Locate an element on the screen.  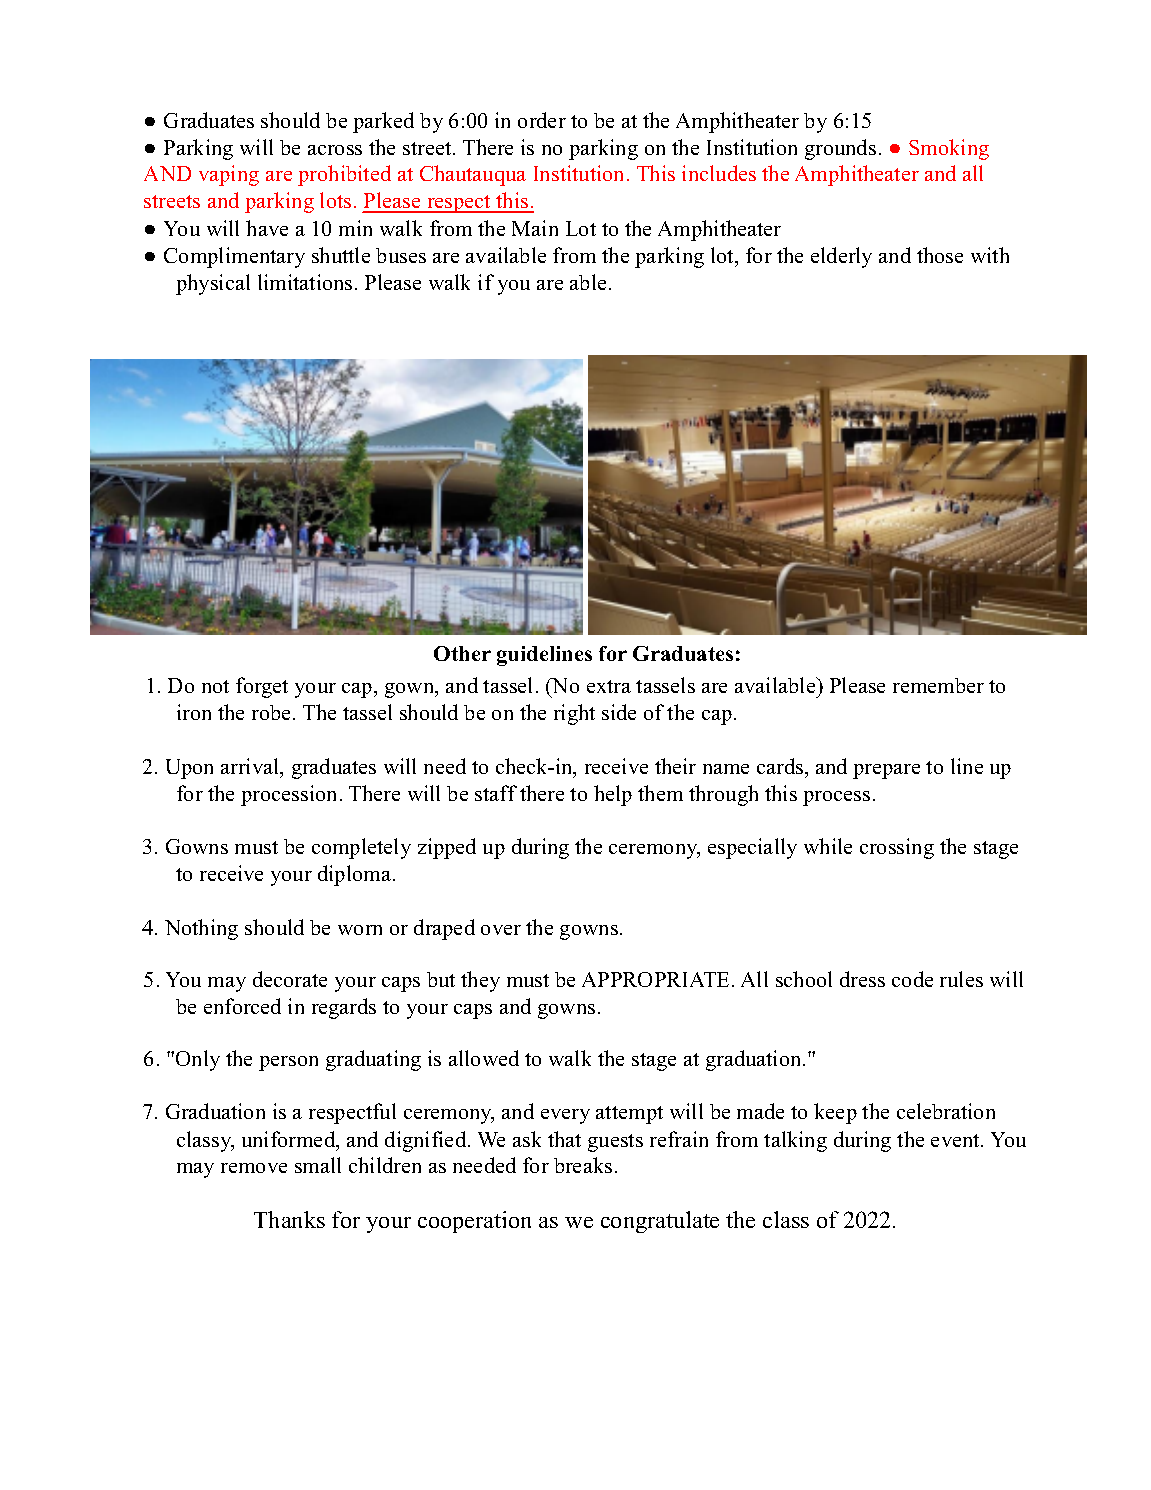
elderly is located at coordinates (841, 257).
